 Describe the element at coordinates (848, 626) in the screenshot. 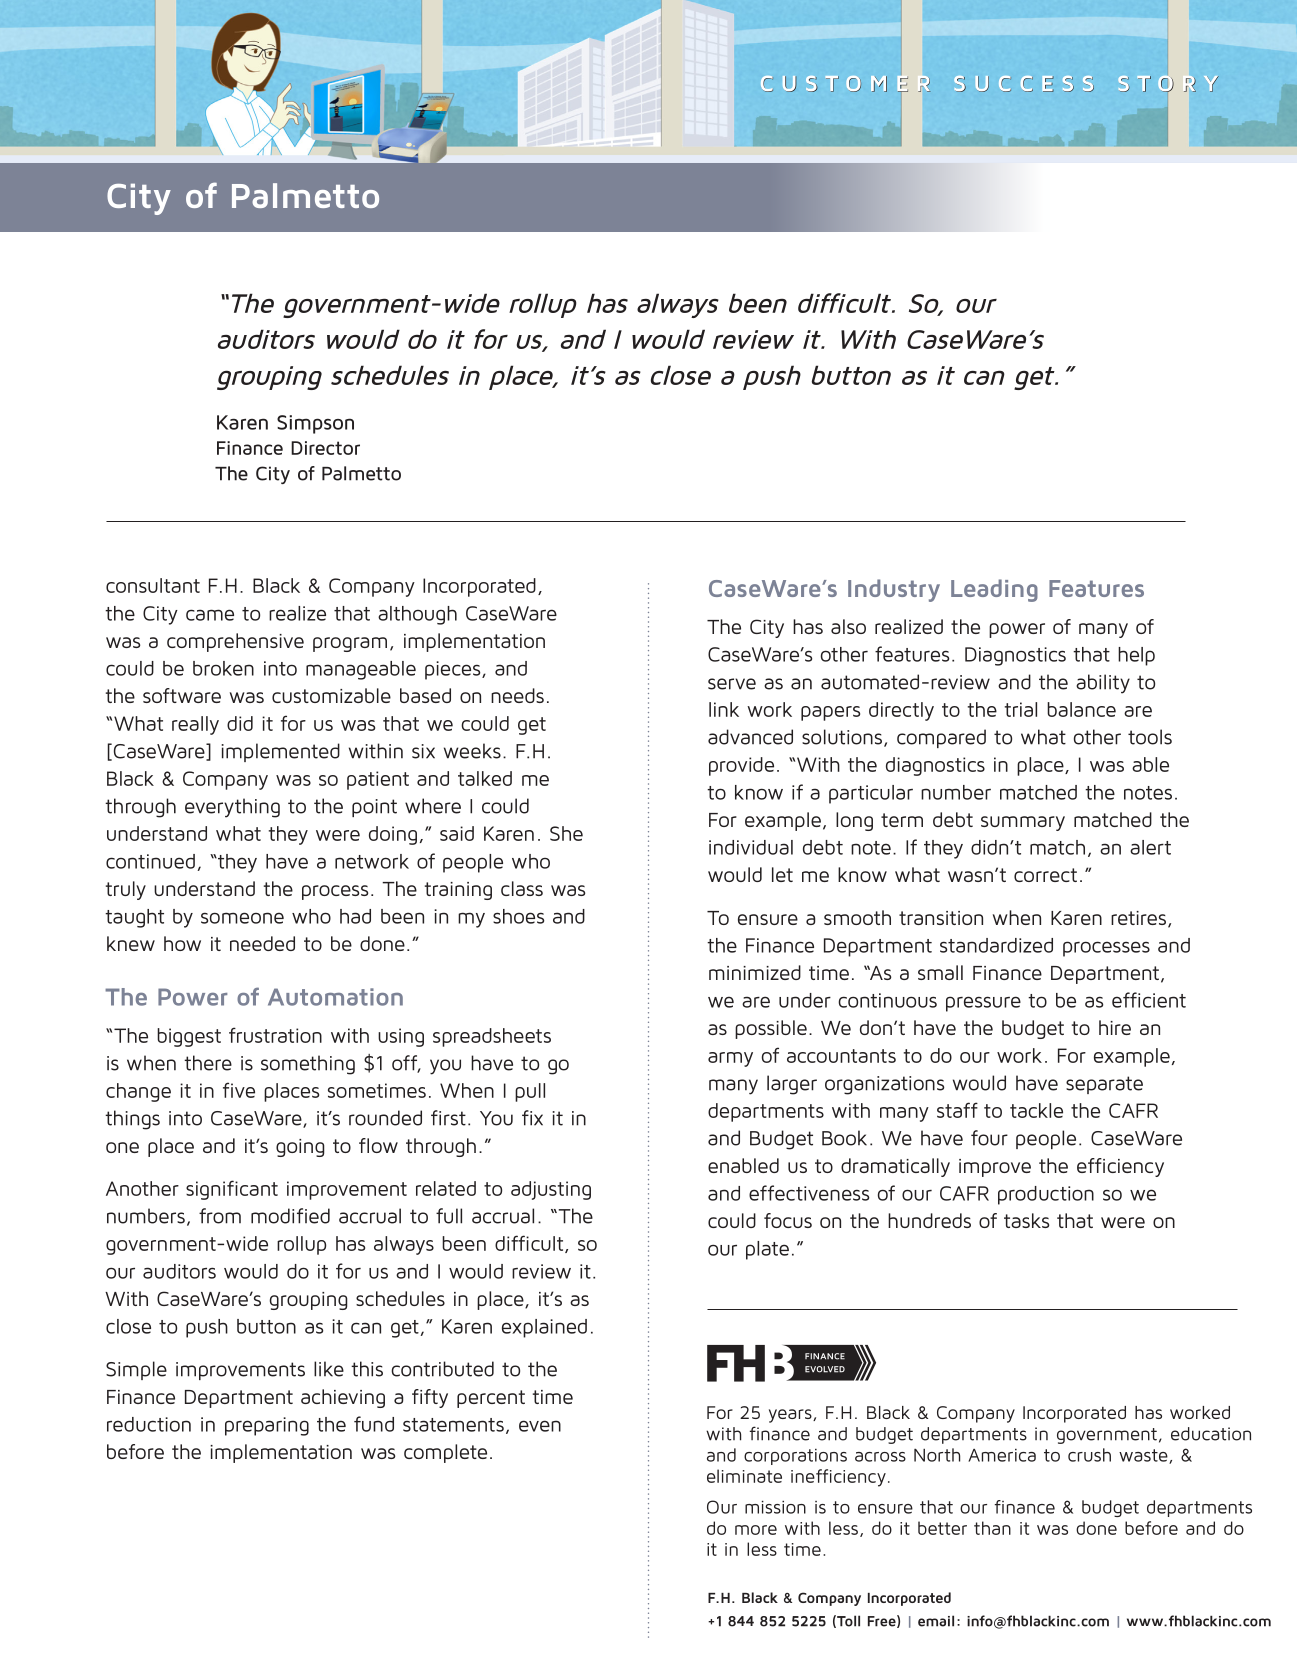

I see `also` at that location.
